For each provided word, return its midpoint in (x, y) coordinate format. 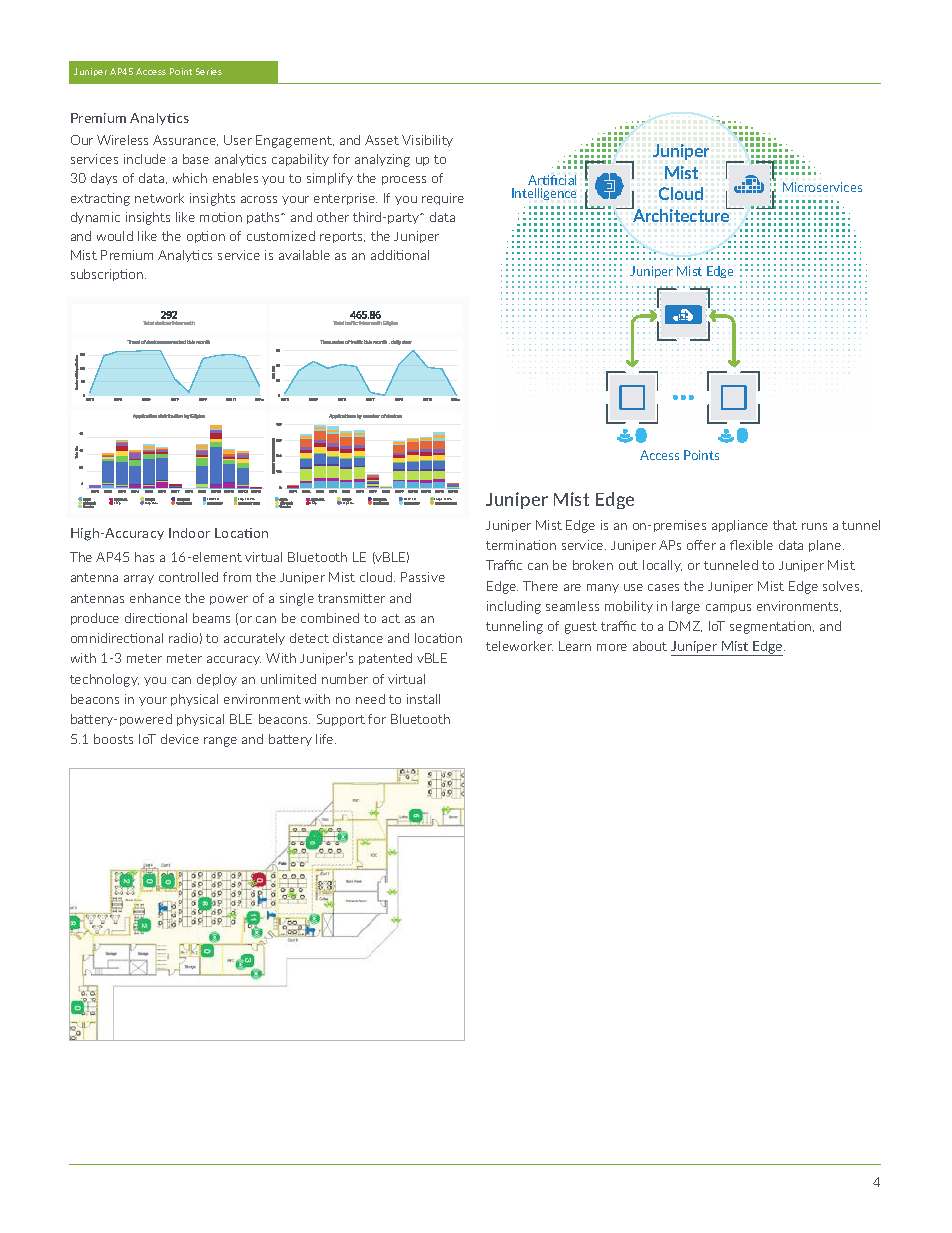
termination (521, 545)
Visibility (427, 141)
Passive (423, 577)
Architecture (681, 214)
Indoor (189, 533)
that (785, 525)
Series (209, 71)
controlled (188, 577)
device (180, 739)
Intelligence (544, 194)
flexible (751, 545)
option (206, 237)
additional (400, 255)
